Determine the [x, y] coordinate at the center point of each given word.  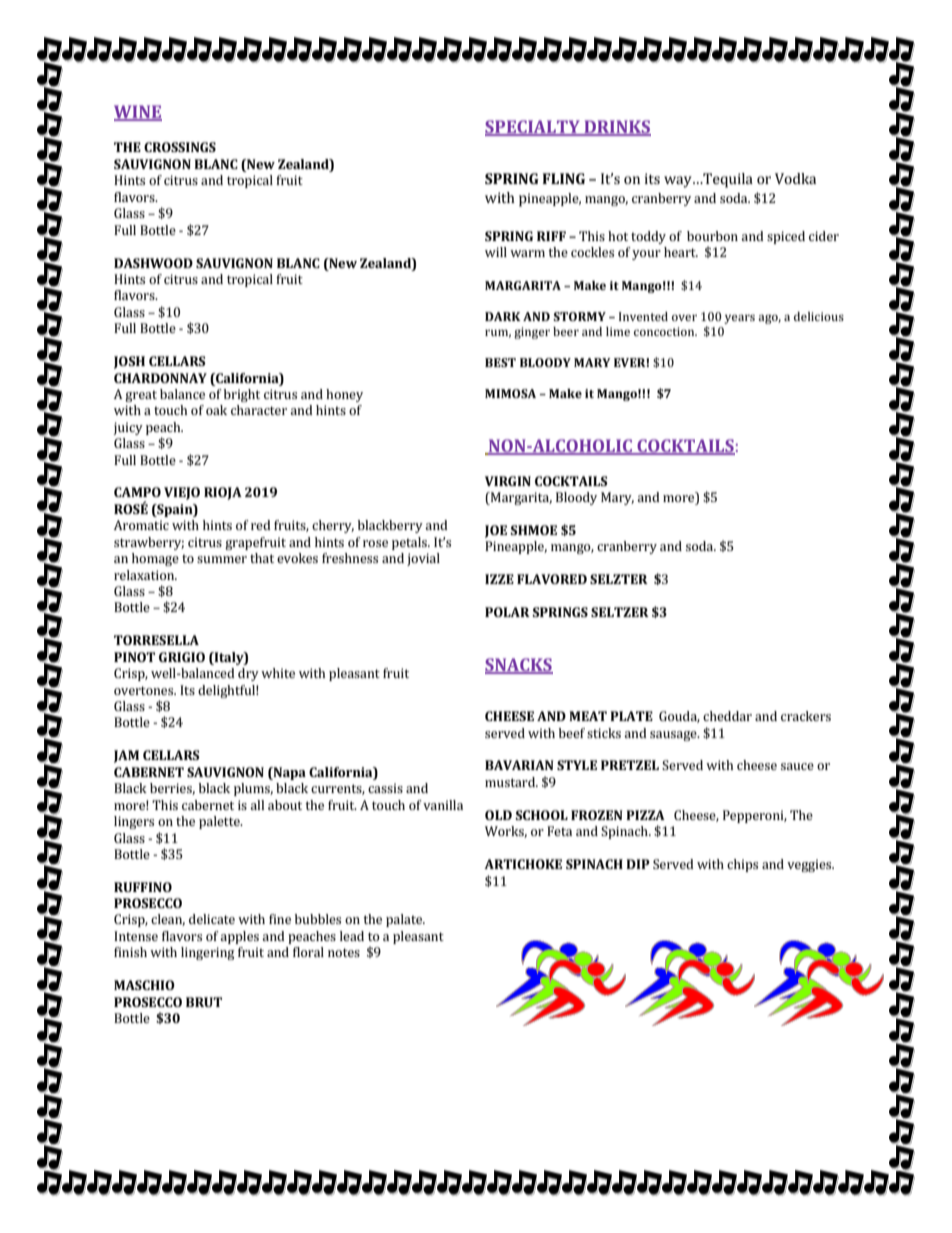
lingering [208, 953]
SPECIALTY [533, 128]
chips [742, 865]
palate [405, 920]
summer [222, 559]
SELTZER [620, 612]
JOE [496, 531]
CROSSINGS [180, 147]
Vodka [795, 178]
